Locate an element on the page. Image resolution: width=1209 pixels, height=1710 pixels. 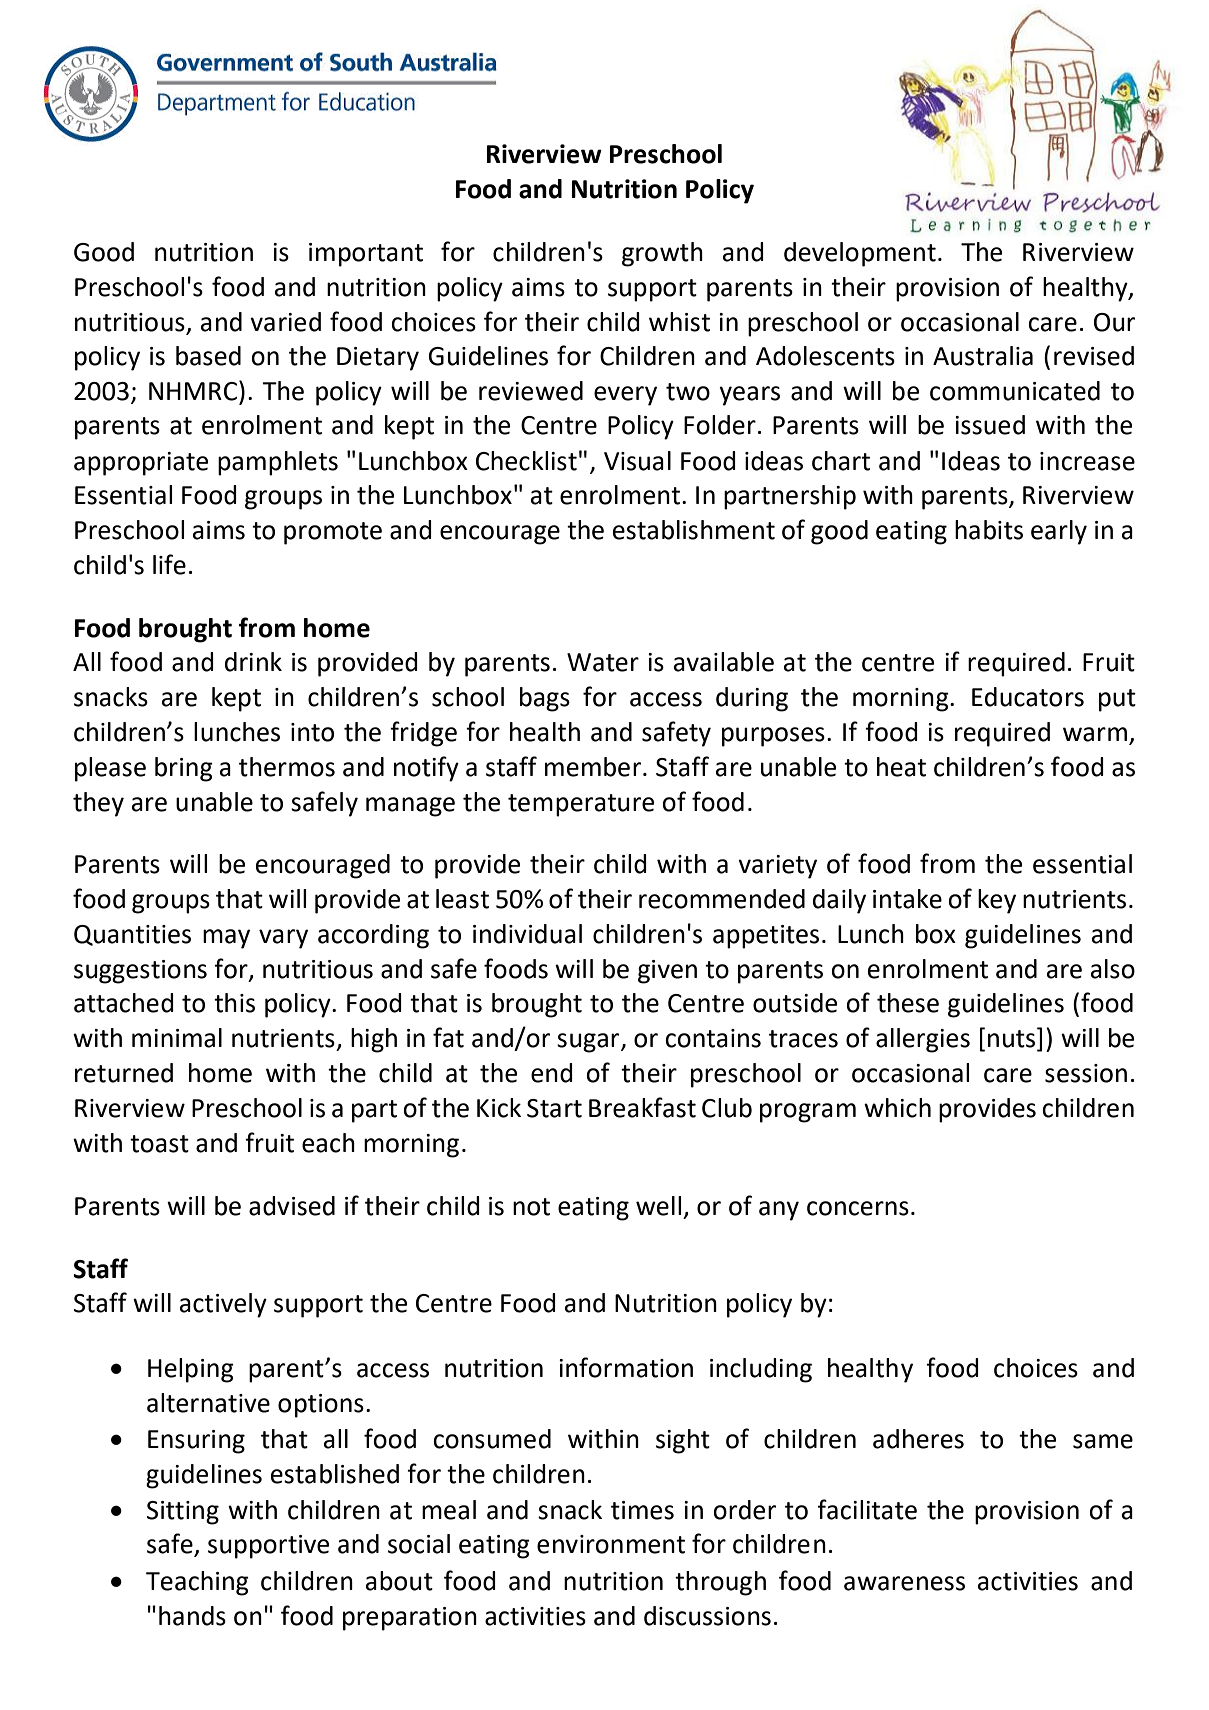
key is located at coordinates (997, 901).
